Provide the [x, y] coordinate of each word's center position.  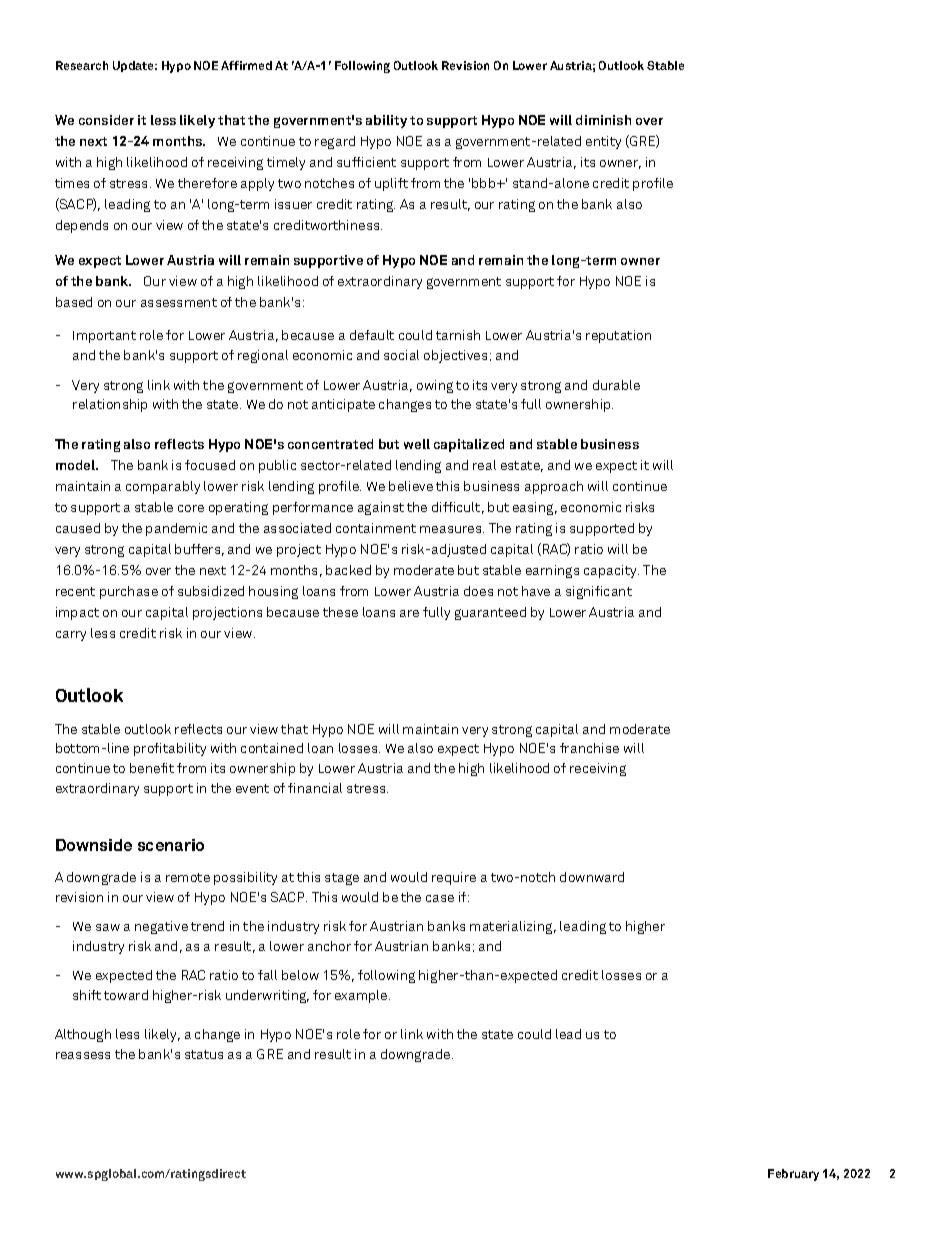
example [362, 996]
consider [106, 120]
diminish [603, 120]
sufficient [366, 162]
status [204, 1054]
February [793, 1175]
